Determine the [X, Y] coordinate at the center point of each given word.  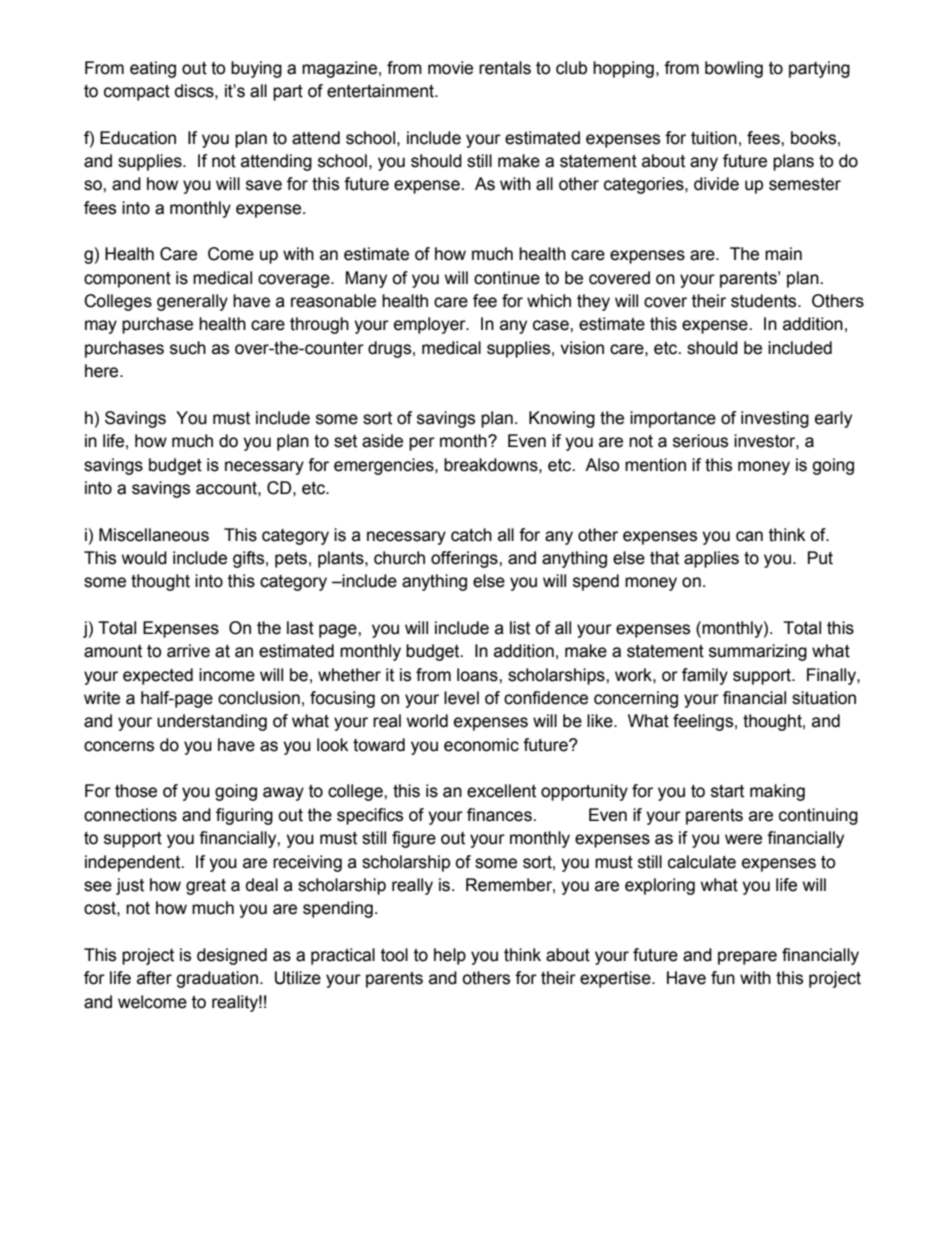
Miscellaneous [154, 535]
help [450, 956]
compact [137, 93]
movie [450, 68]
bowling [734, 69]
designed [232, 956]
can [749, 536]
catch [471, 535]
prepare [747, 958]
